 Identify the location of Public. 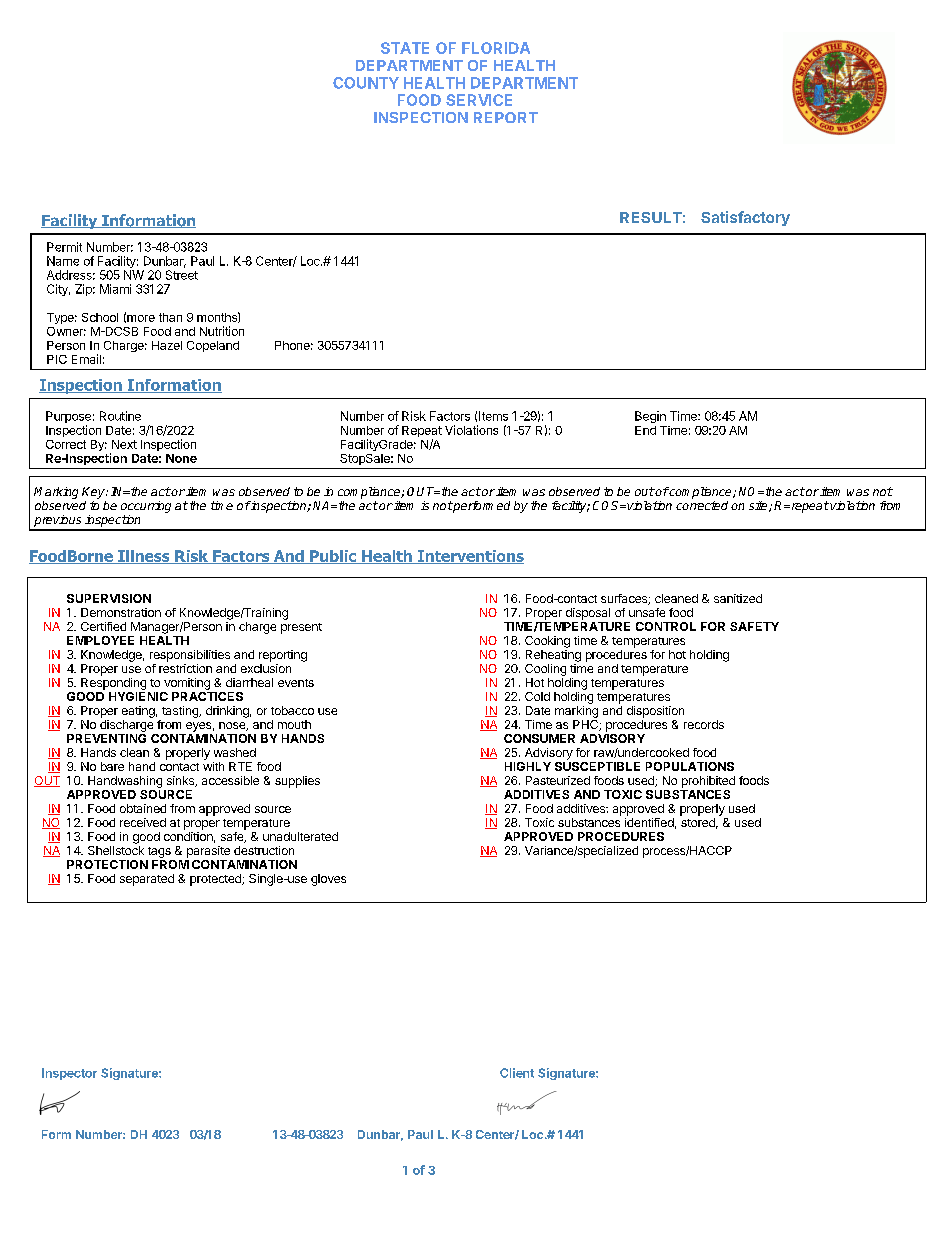
(333, 557).
